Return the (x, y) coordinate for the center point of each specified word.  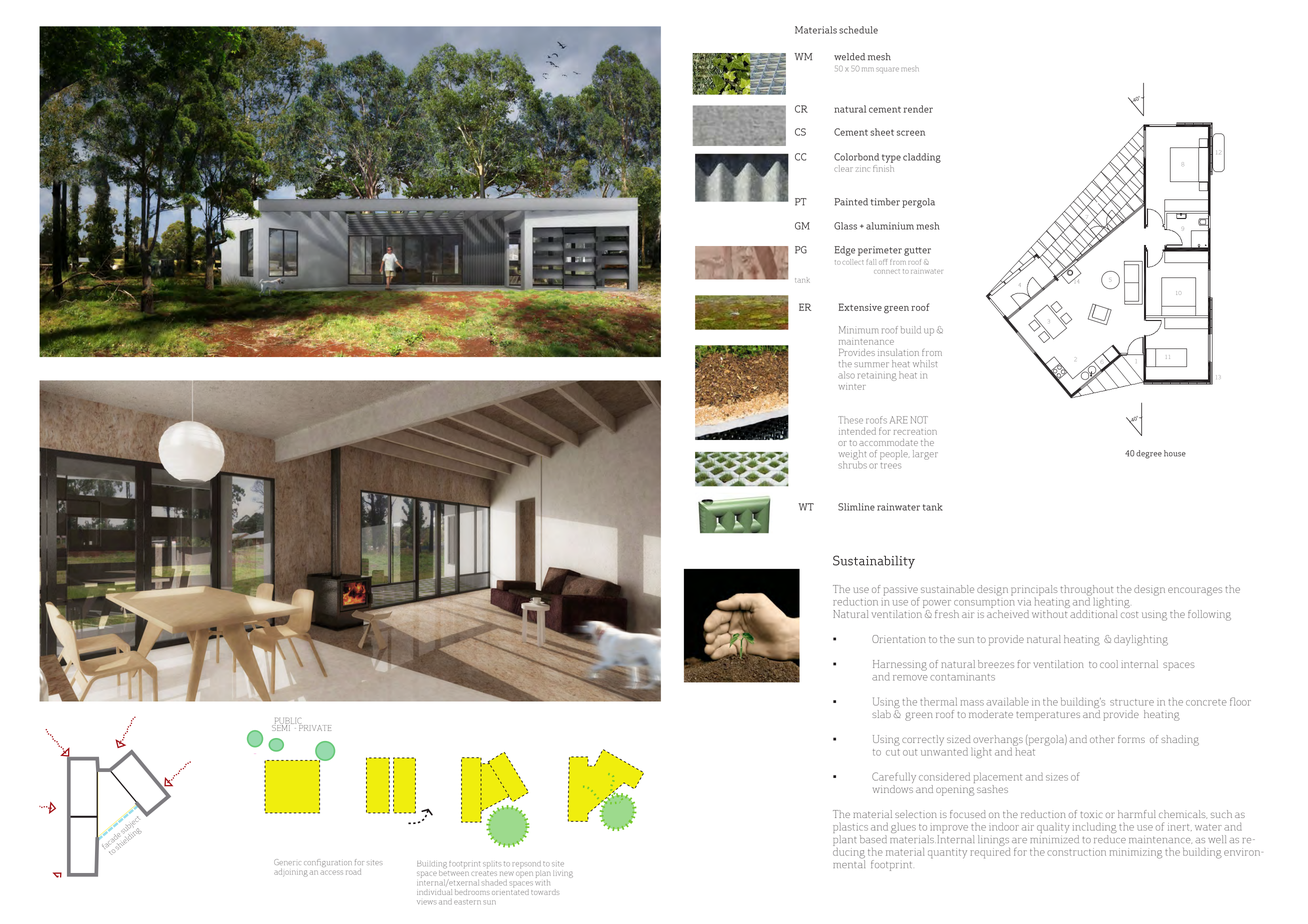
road (353, 872)
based (873, 839)
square (887, 70)
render (918, 109)
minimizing (1136, 853)
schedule (858, 30)
